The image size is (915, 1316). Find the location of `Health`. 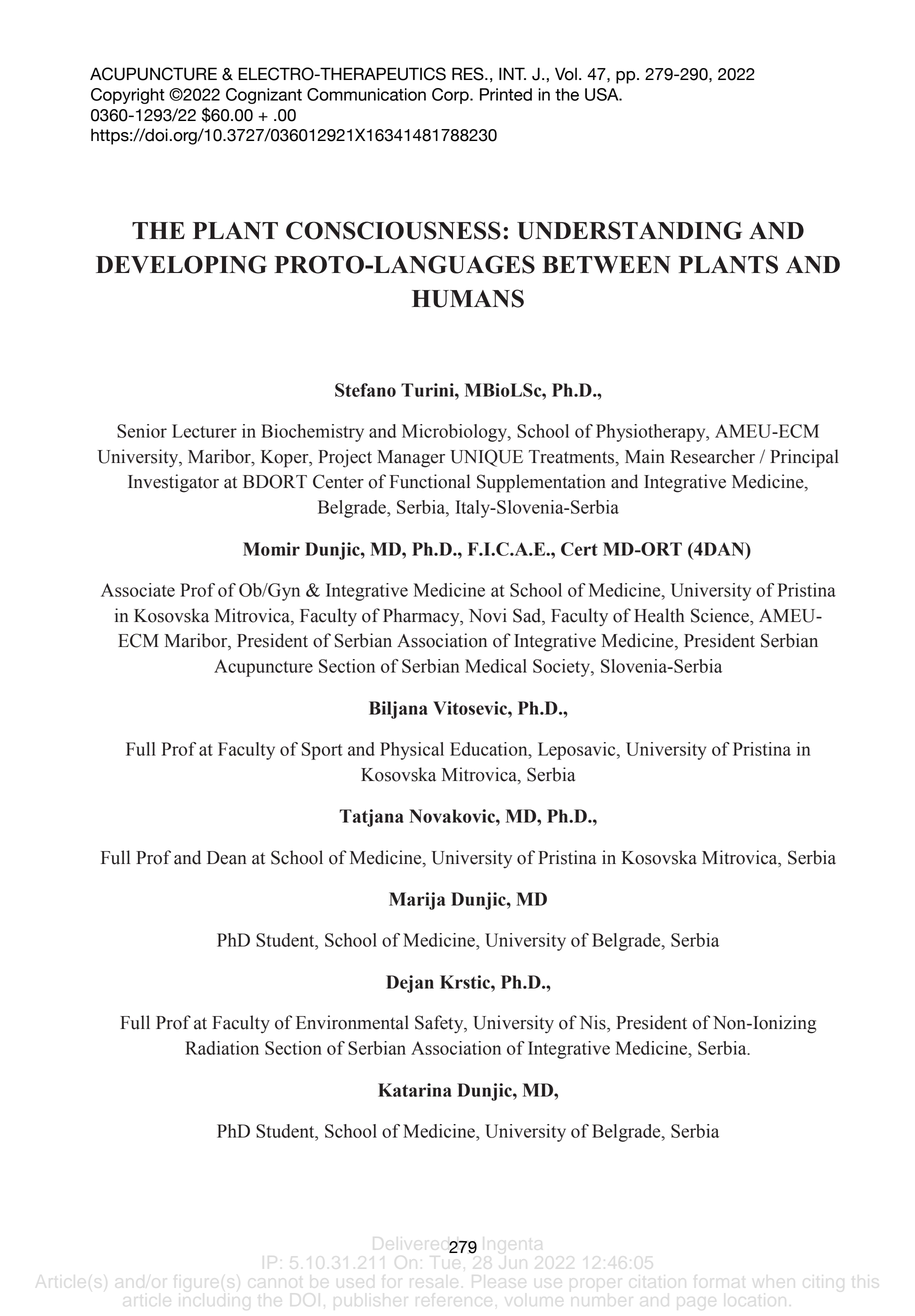

Health is located at coordinates (659, 615).
